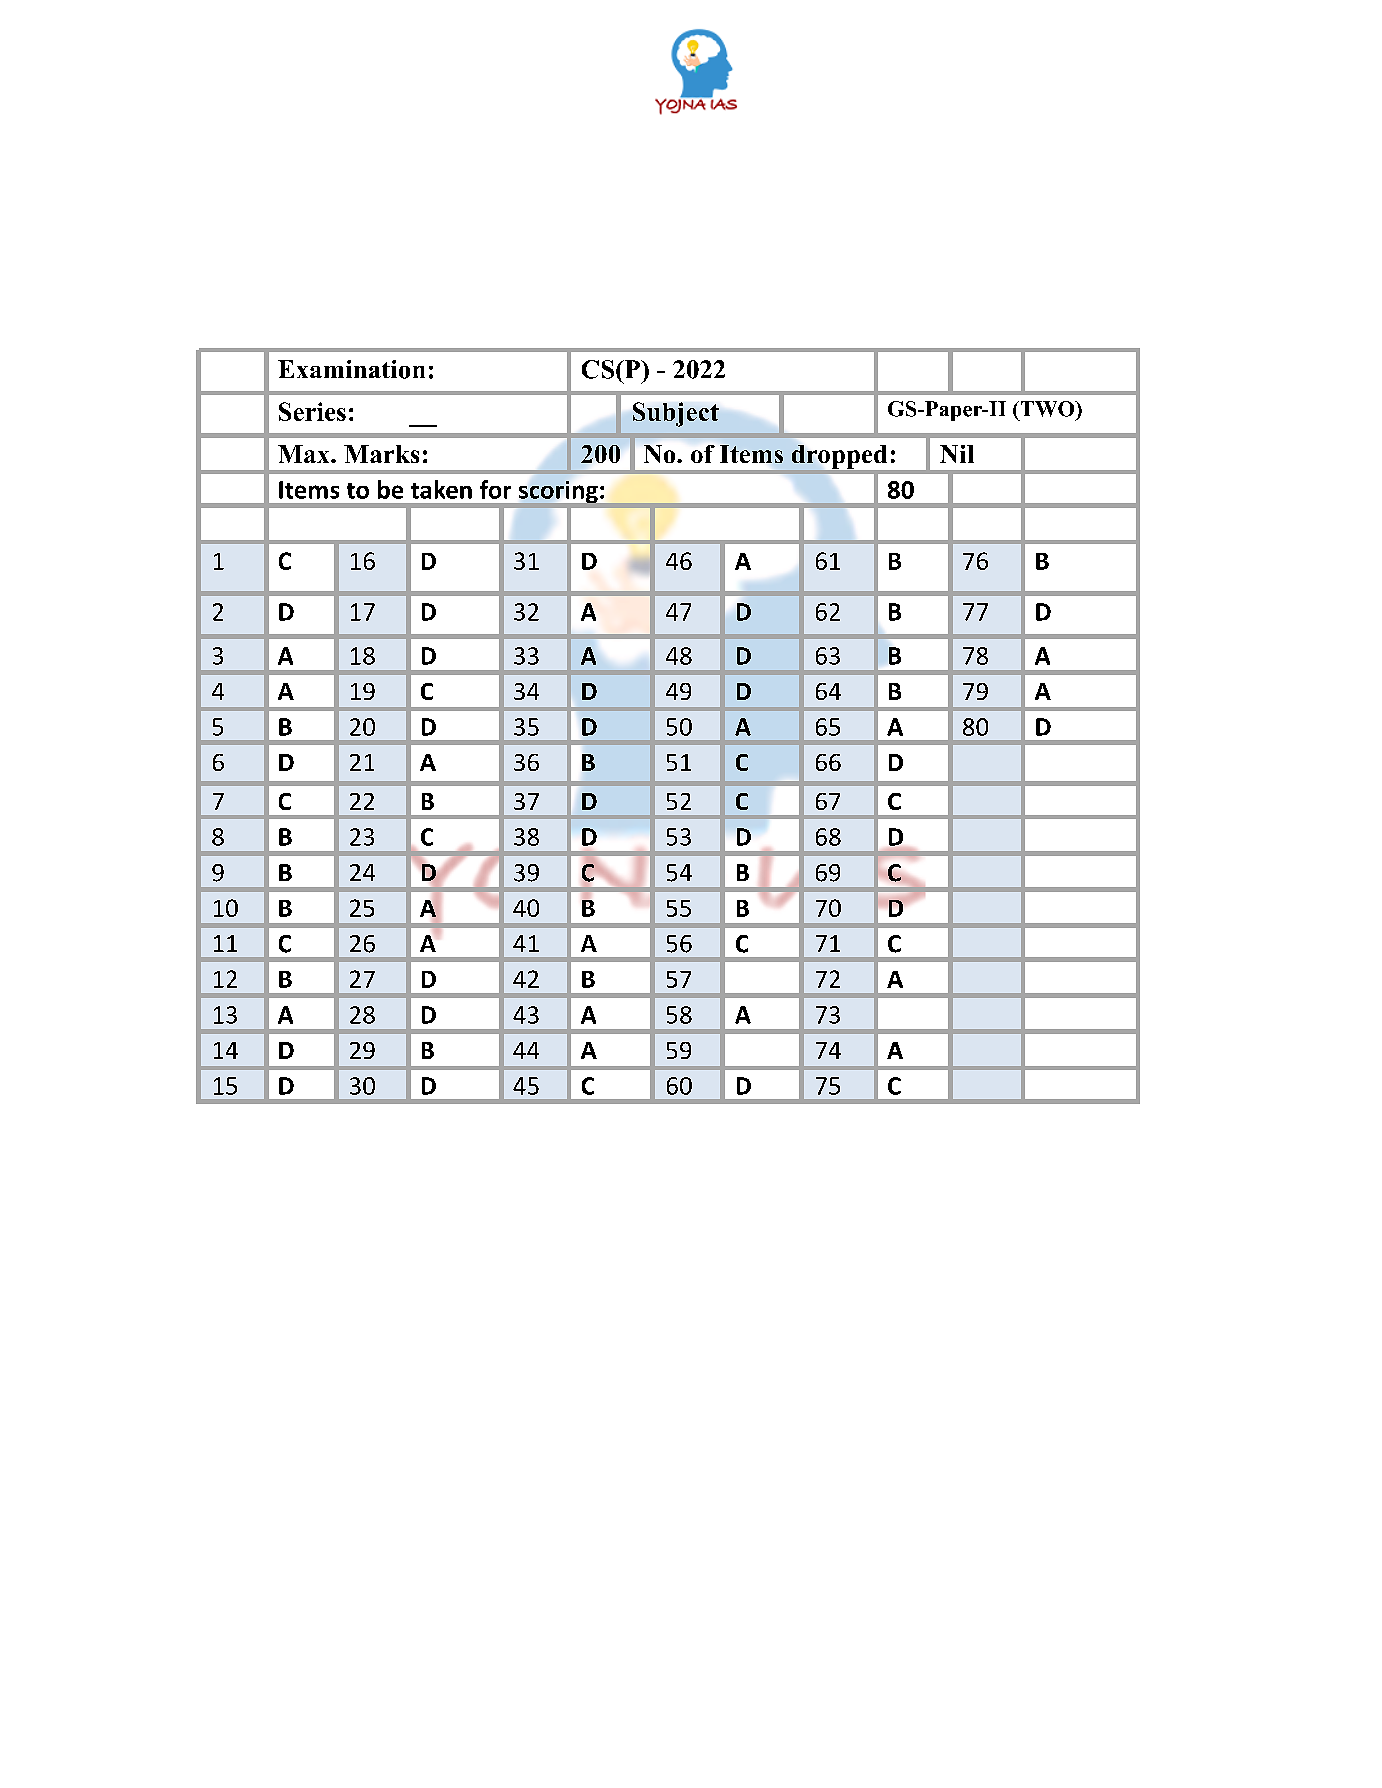 The width and height of the page is (1382, 1788). I want to click on TWO, so click(1047, 409).
